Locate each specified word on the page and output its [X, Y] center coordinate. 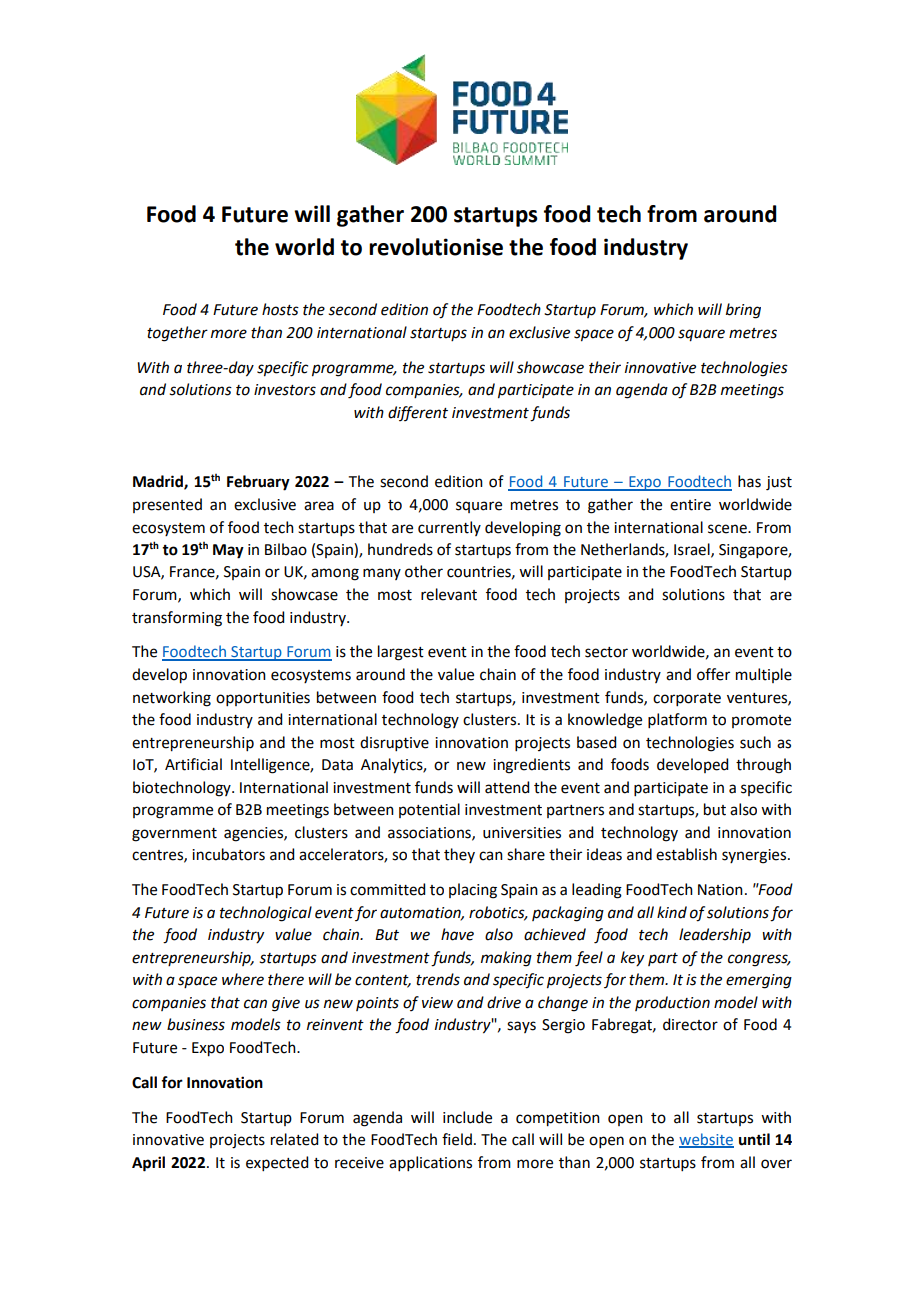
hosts [280, 309]
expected [277, 1163]
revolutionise [436, 247]
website [706, 1140]
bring [743, 311]
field [457, 1139]
